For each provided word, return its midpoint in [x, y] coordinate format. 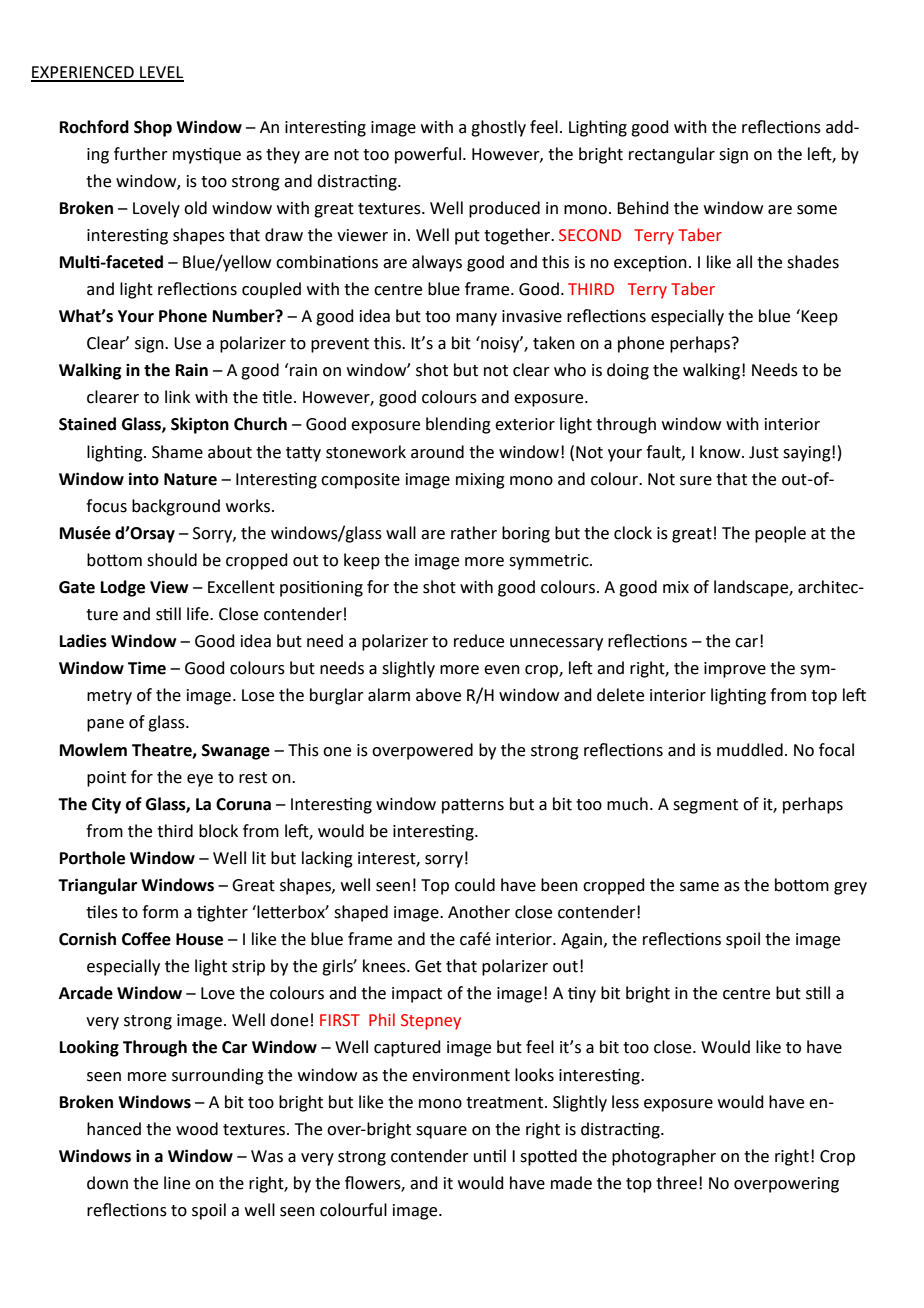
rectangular [672, 155]
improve [735, 670]
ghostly [498, 128]
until [490, 1156]
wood [197, 1129]
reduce [479, 641]
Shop [153, 128]
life [199, 614]
